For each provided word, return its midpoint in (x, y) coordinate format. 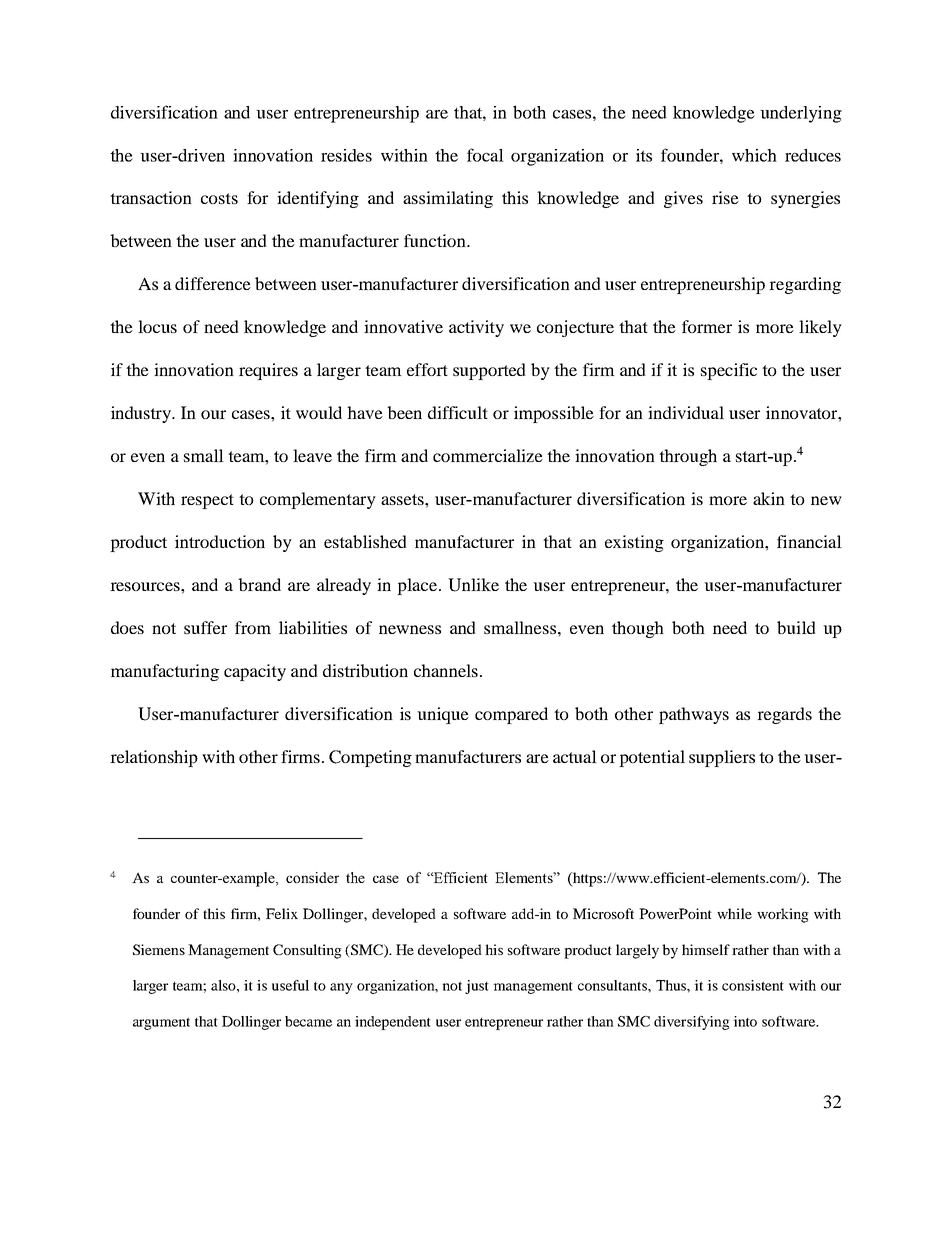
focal (485, 155)
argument (161, 1023)
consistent (753, 985)
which (754, 155)
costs (219, 198)
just (477, 987)
